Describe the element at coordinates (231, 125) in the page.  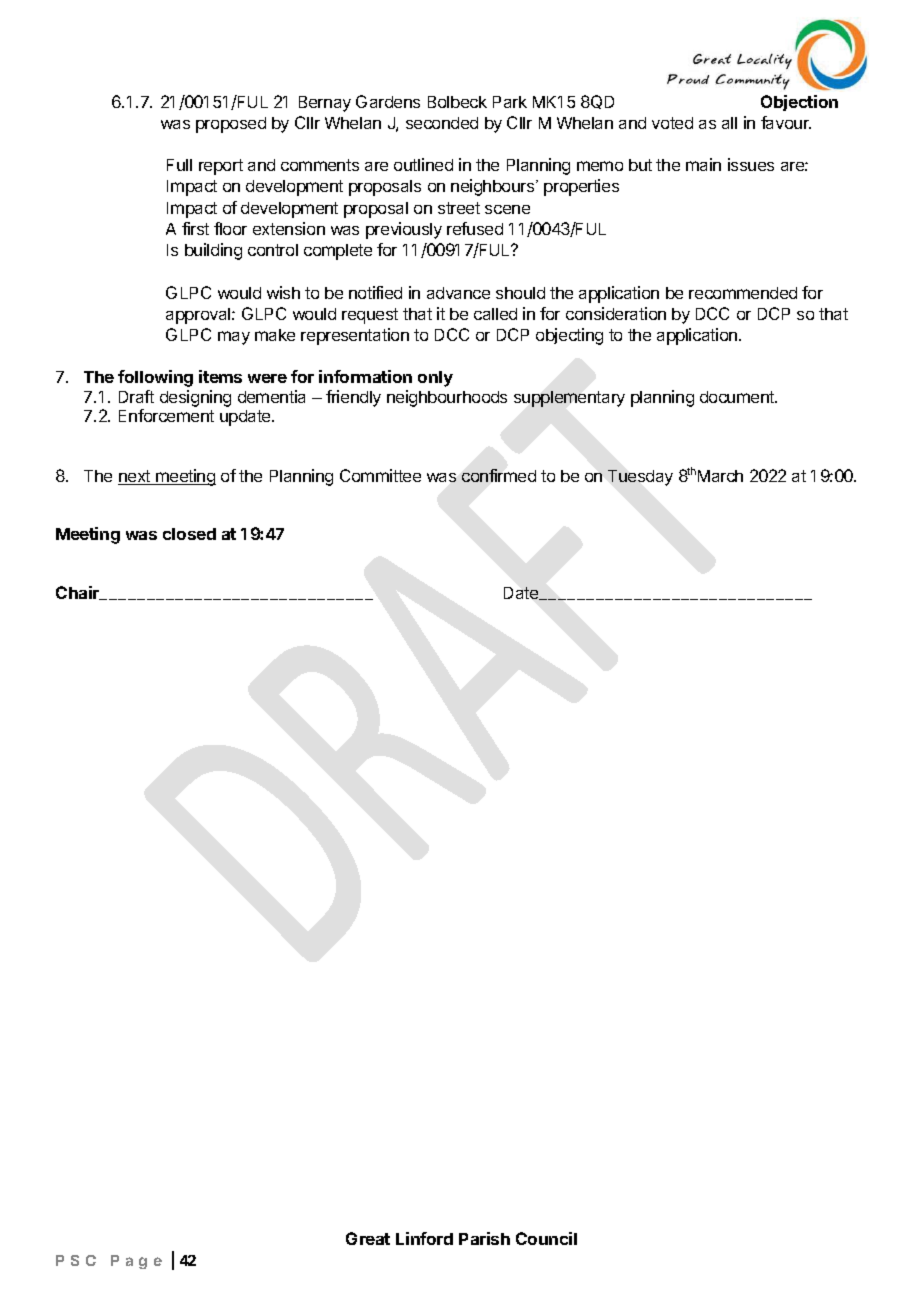
I see `proposed` at that location.
